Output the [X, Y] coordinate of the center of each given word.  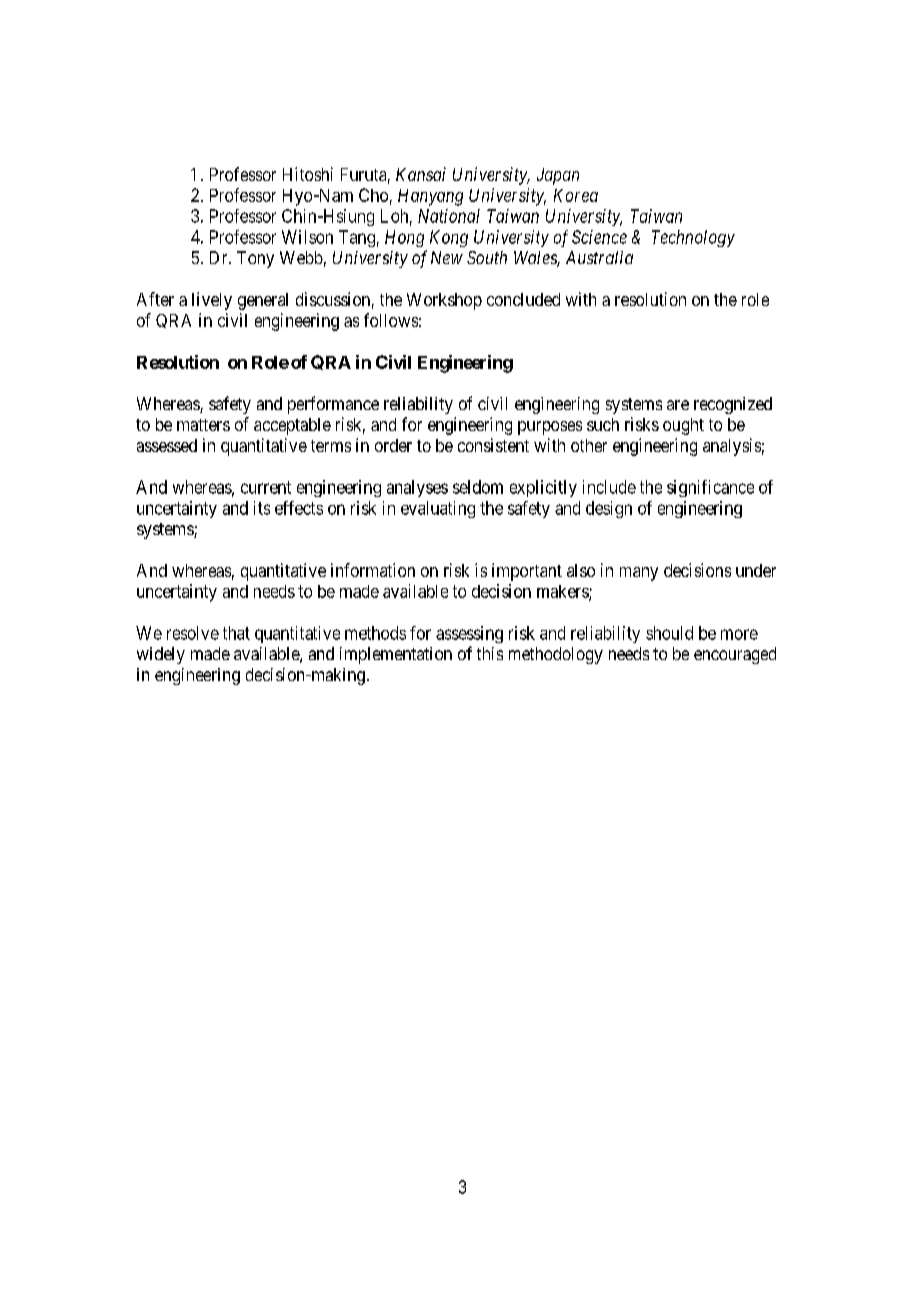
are [678, 405]
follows [391, 320]
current [266, 487]
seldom [478, 487]
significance [710, 488]
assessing [469, 634]
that [236, 633]
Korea [576, 195]
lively [212, 301]
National [449, 216]
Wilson [307, 237]
